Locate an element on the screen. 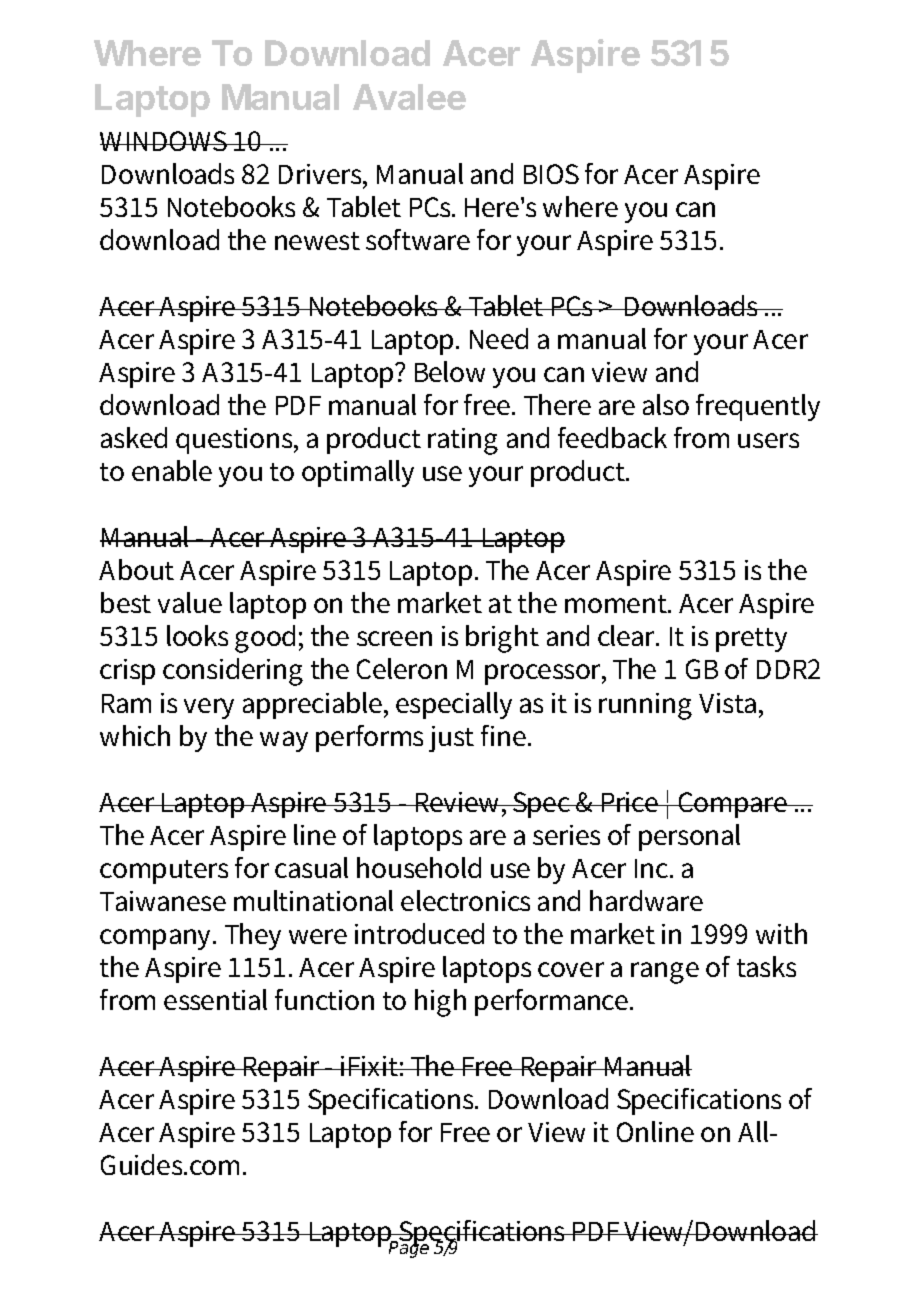  users is located at coordinates (768, 440).
